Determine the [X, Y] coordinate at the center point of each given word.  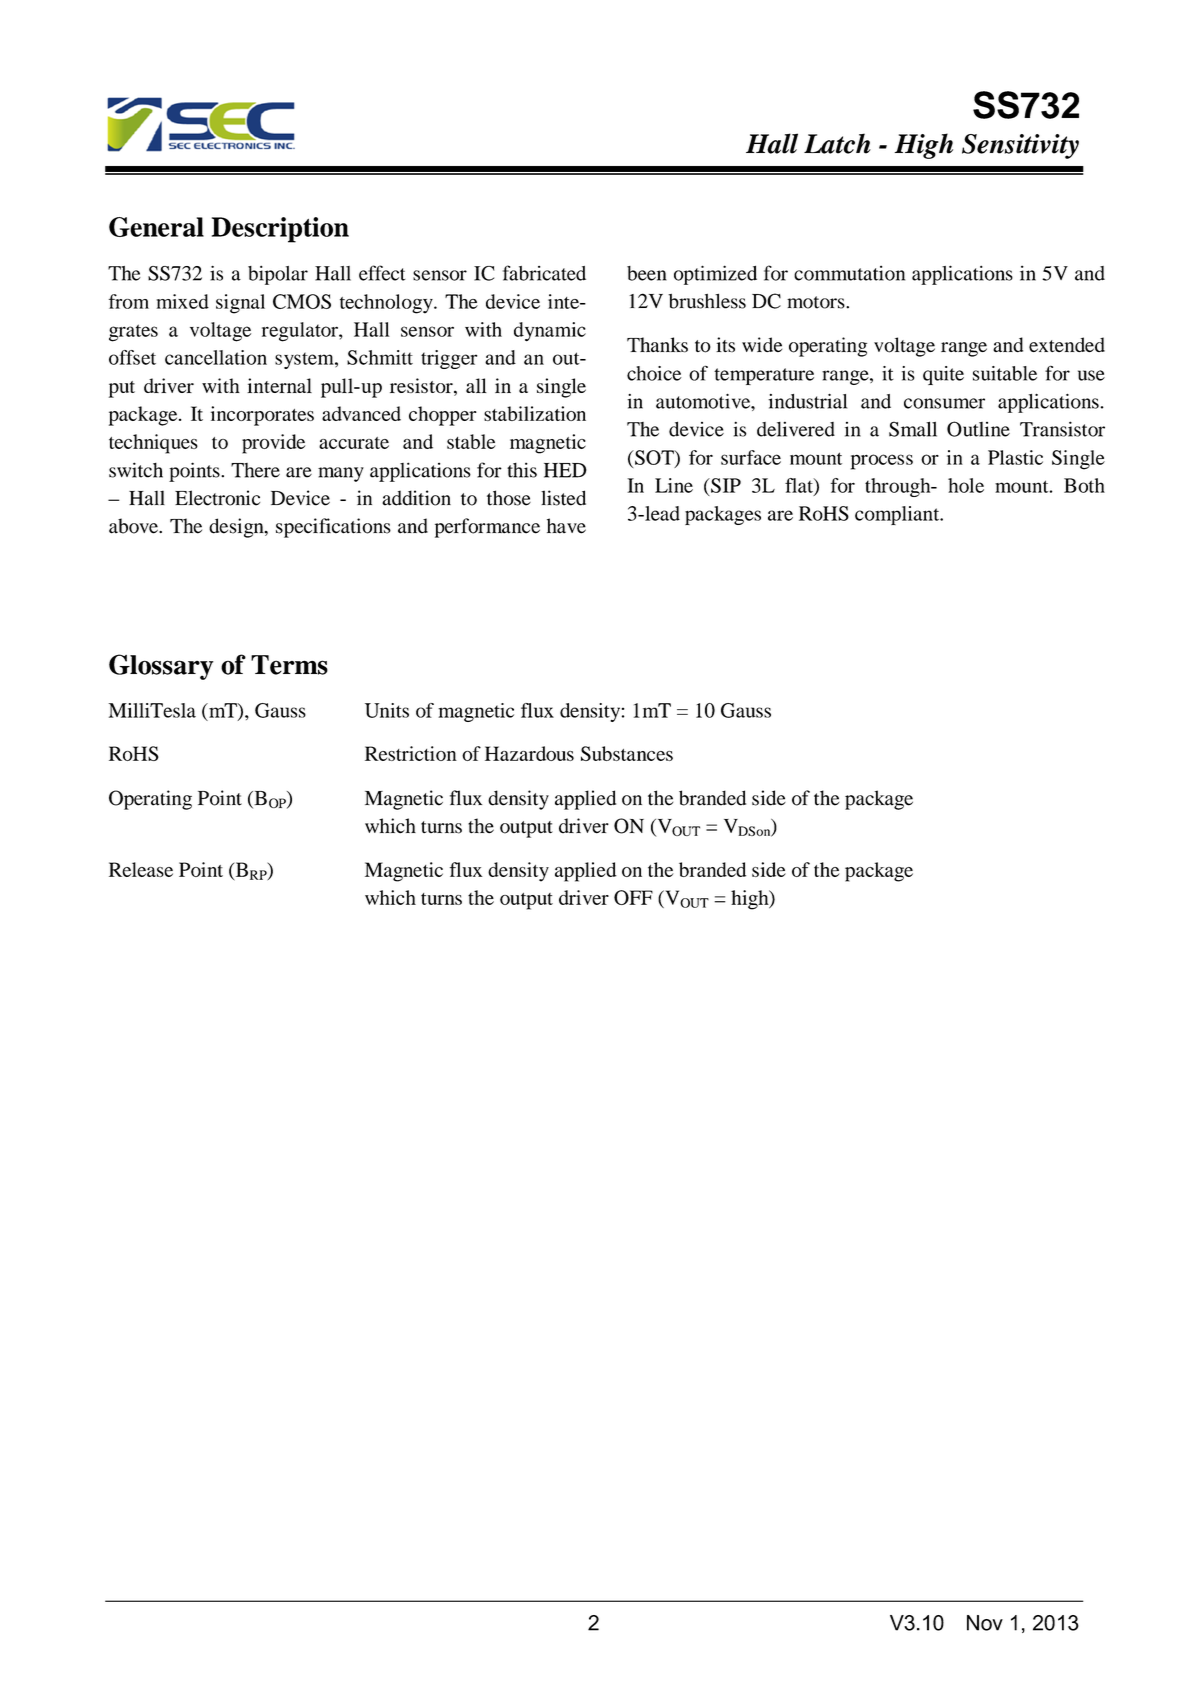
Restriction [411, 753]
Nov [985, 1623]
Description [280, 230]
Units [387, 710]
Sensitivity [1020, 146]
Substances [627, 753]
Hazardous [529, 753]
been [647, 273]
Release [141, 869]
